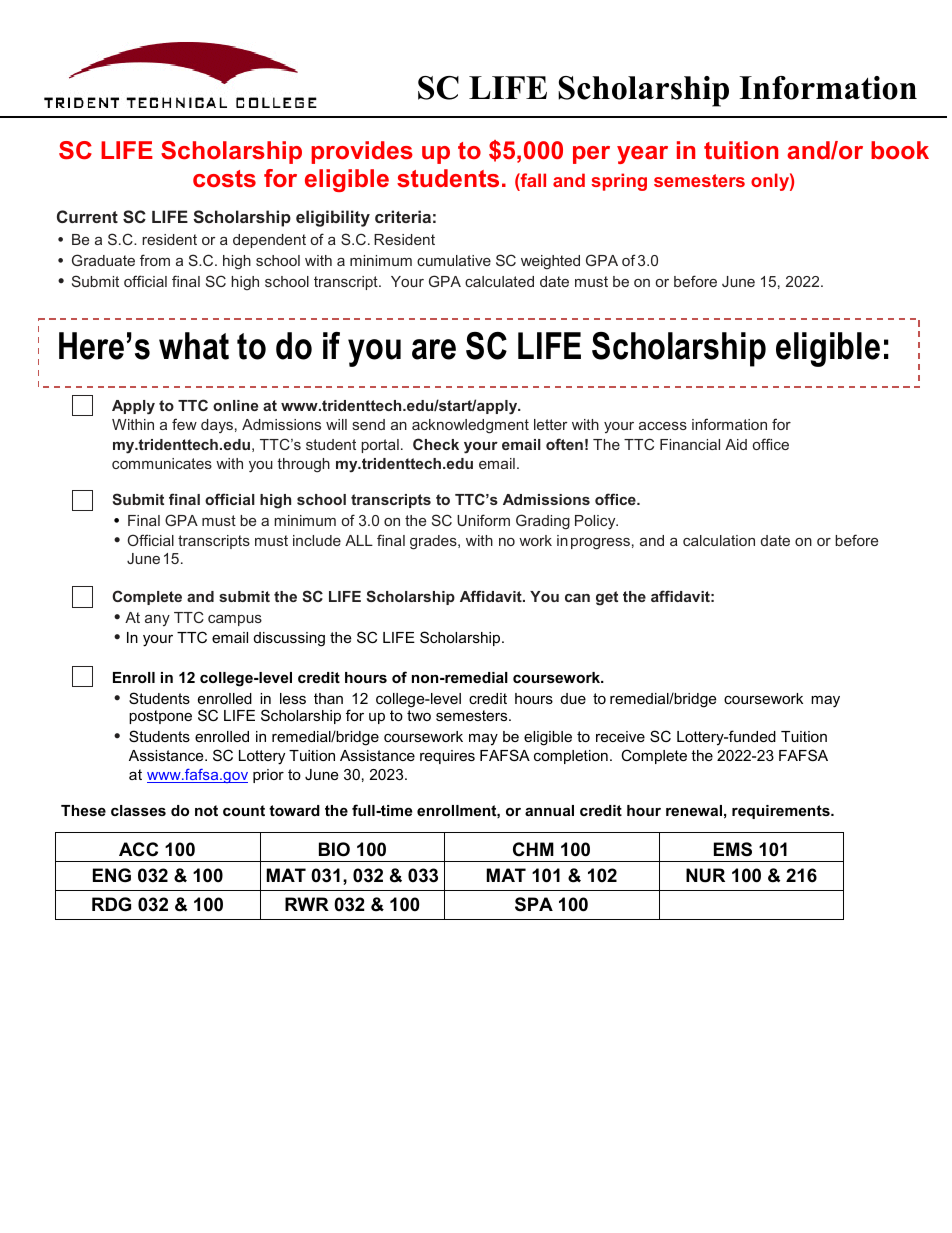  Describe the element at coordinates (577, 598) in the page. I see `can` at that location.
